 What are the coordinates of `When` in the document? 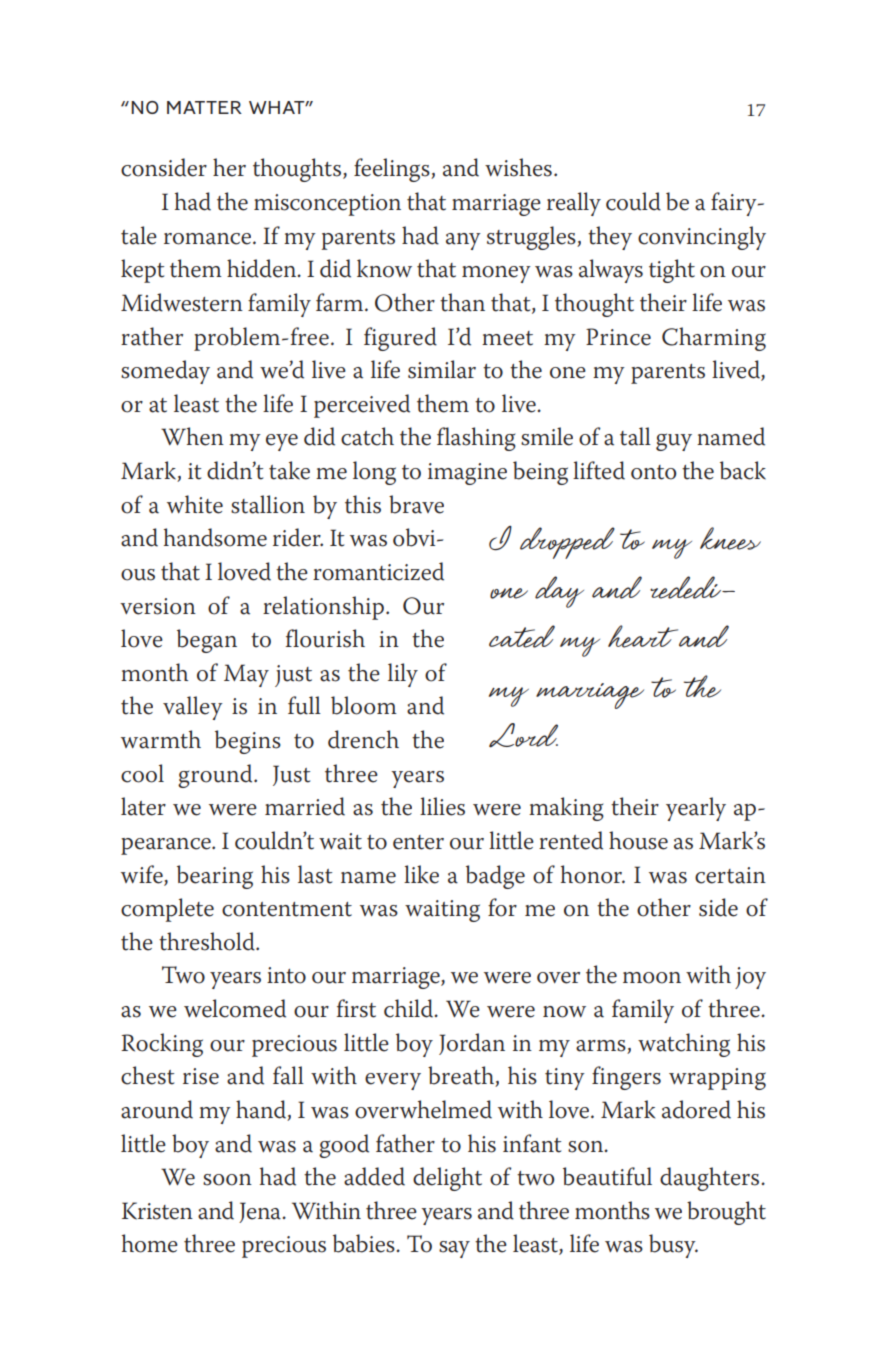 It's located at (192, 436).
